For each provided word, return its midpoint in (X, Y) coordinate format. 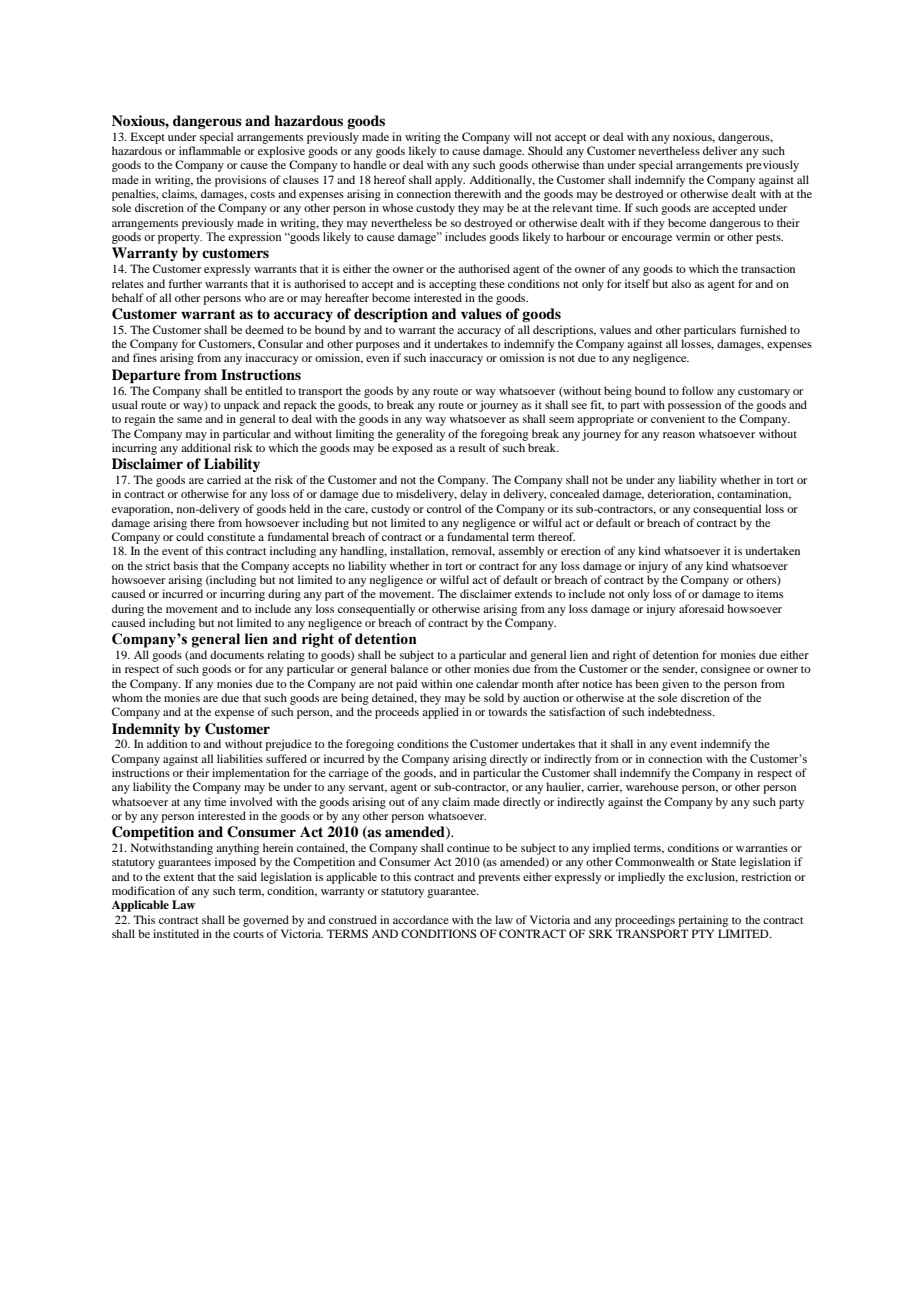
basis (185, 565)
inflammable (210, 150)
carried (224, 479)
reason (679, 435)
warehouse (652, 786)
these (492, 283)
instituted (176, 933)
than (593, 164)
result (472, 447)
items (770, 593)
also (681, 283)
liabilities (240, 758)
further (185, 283)
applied (440, 713)
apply (450, 181)
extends (533, 593)
